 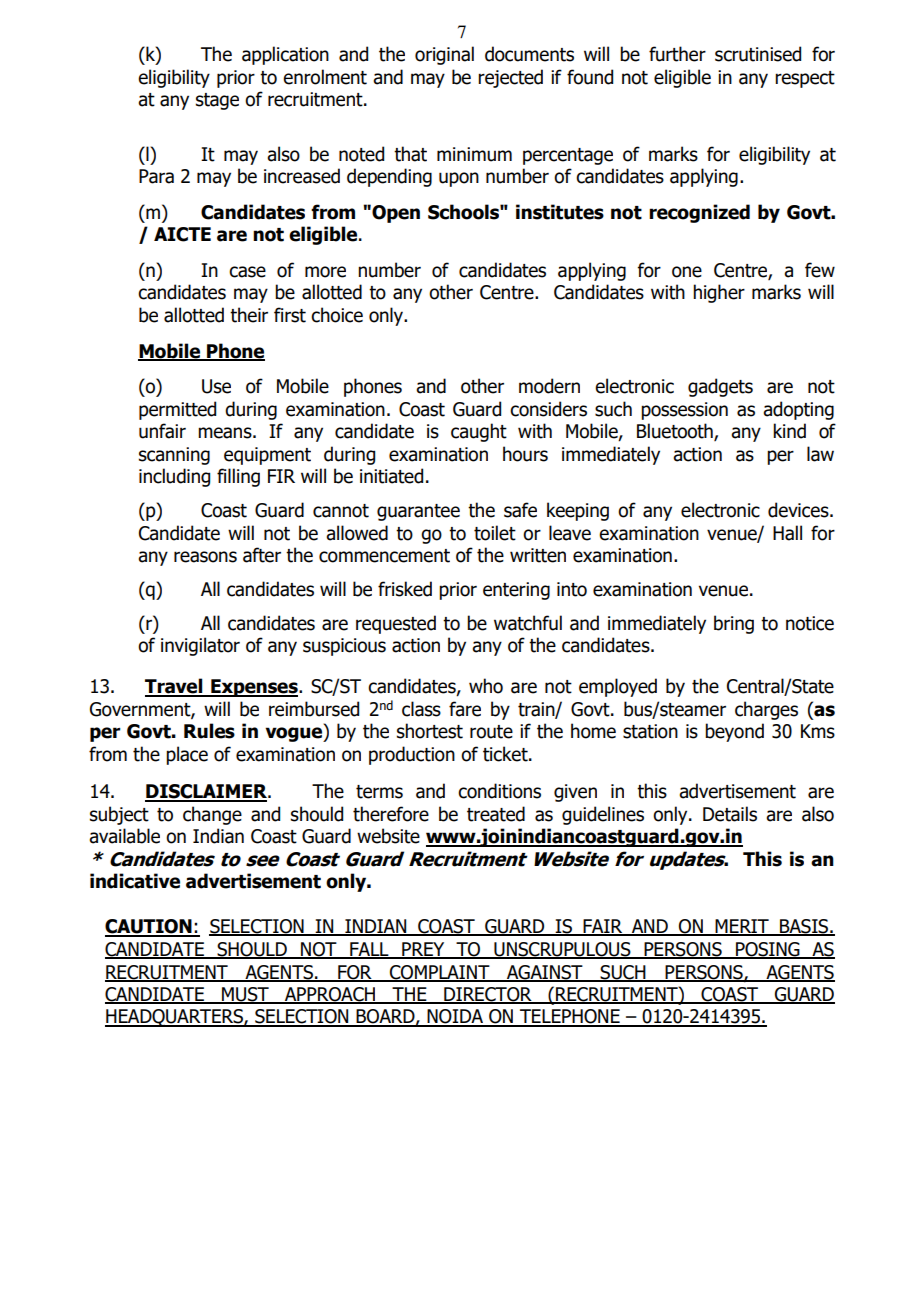 What do you see at coordinates (768, 950) in the screenshot?
I see `POSING` at bounding box center [768, 950].
